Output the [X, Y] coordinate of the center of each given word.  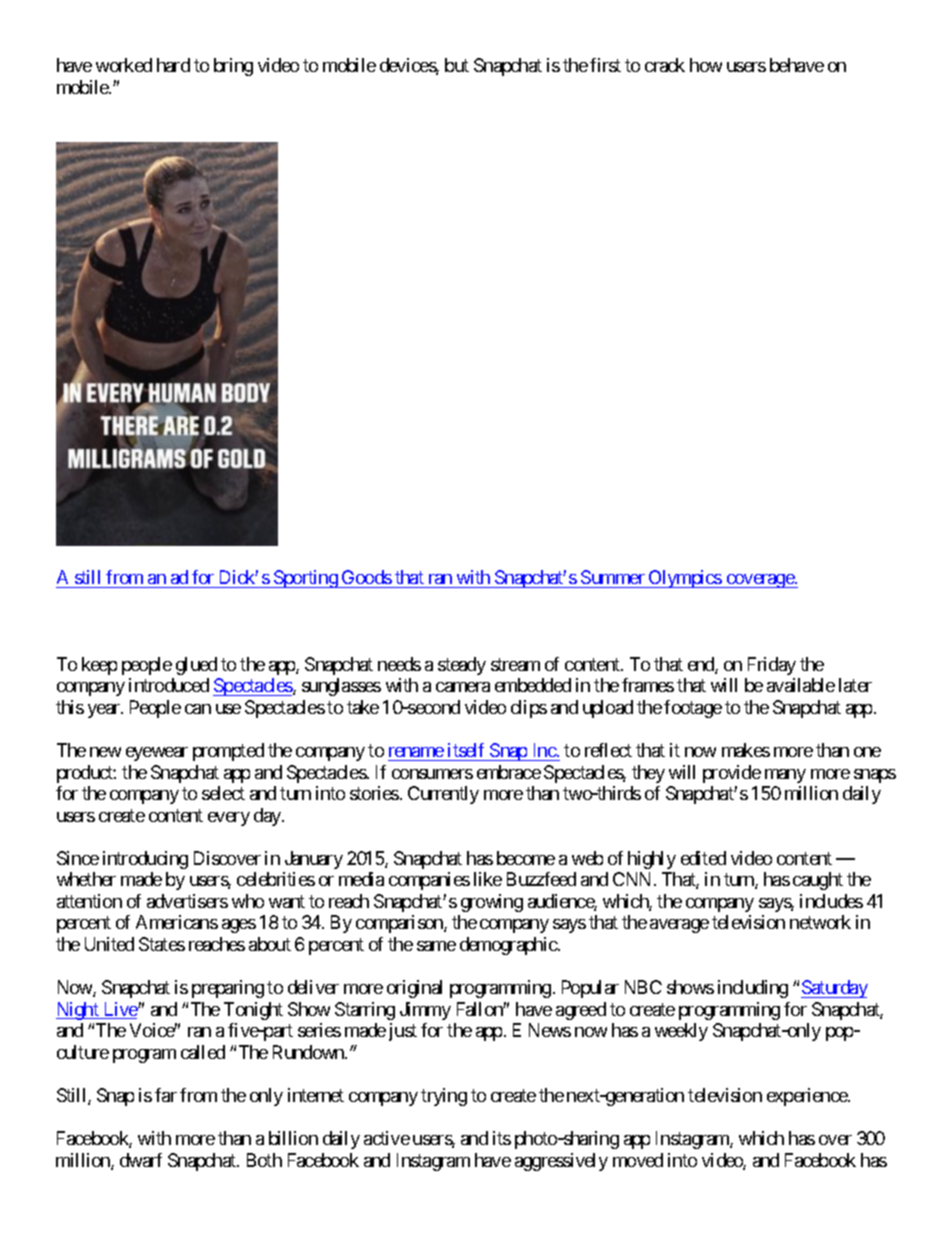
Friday [772, 666]
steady [462, 666]
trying [444, 1097]
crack [665, 65]
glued [196, 666]
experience [808, 1097]
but [457, 65]
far [166, 1095]
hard [173, 65]
